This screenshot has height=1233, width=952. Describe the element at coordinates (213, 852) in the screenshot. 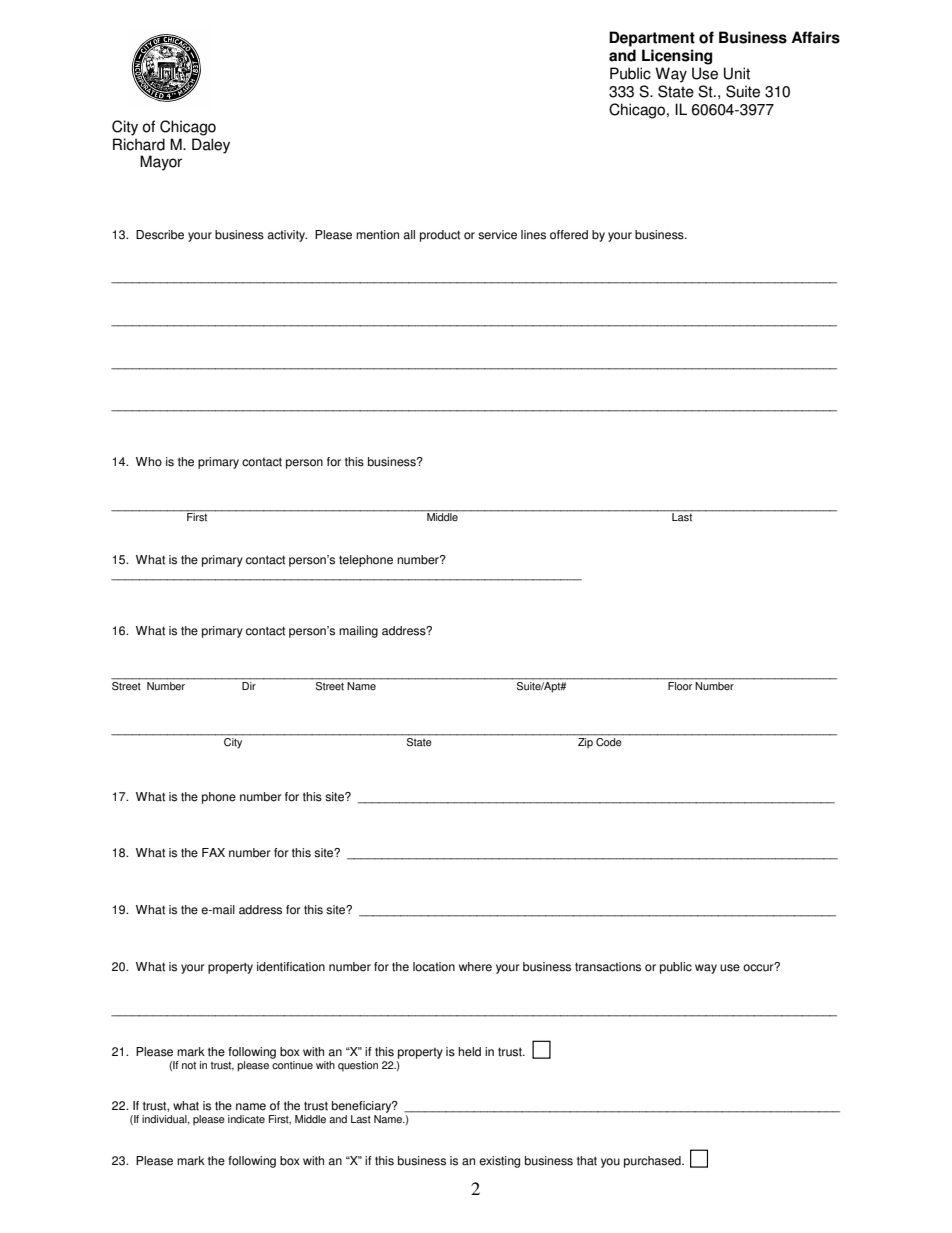

I see `FAX` at that location.
